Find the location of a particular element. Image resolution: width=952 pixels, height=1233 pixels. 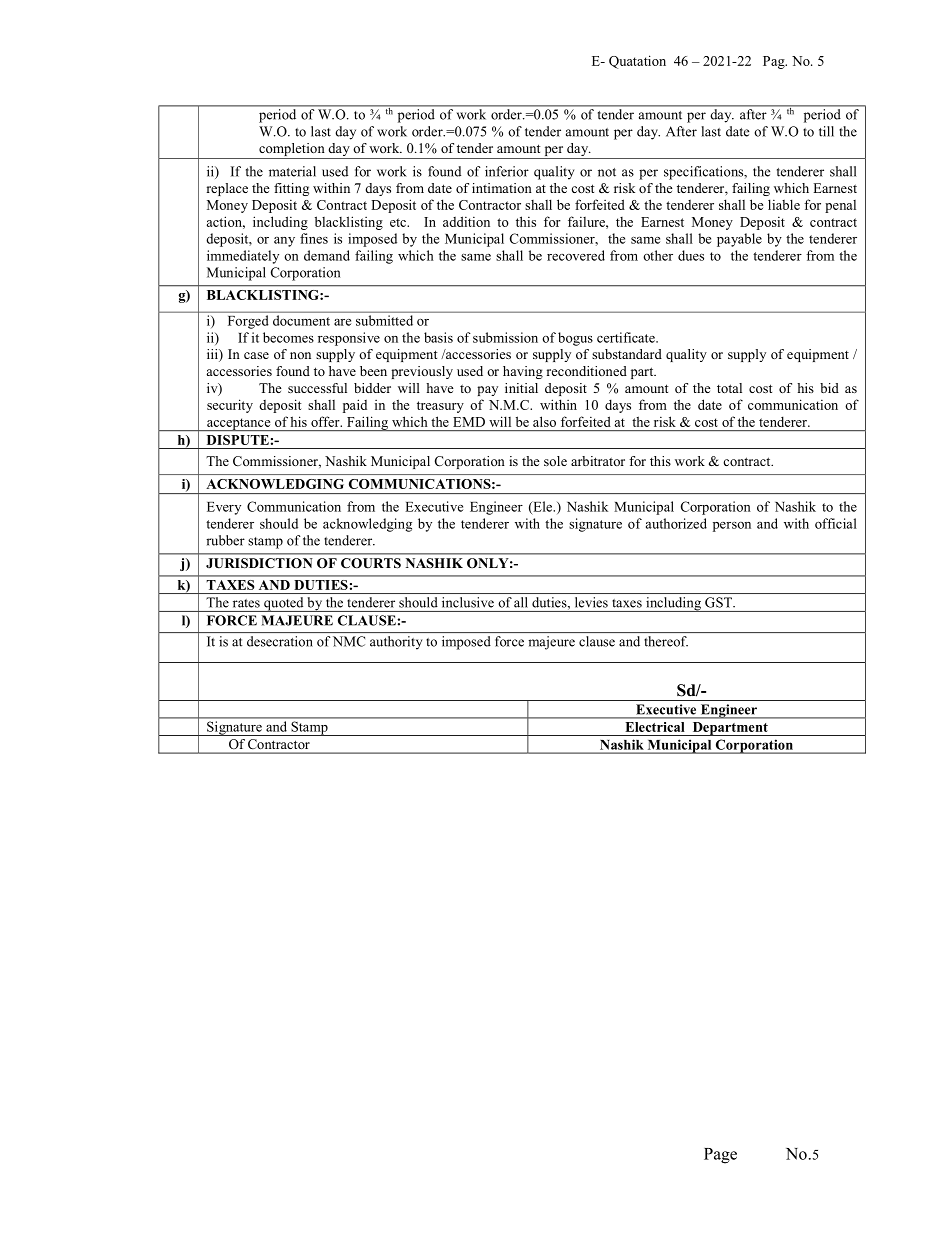

material is located at coordinates (292, 171).
